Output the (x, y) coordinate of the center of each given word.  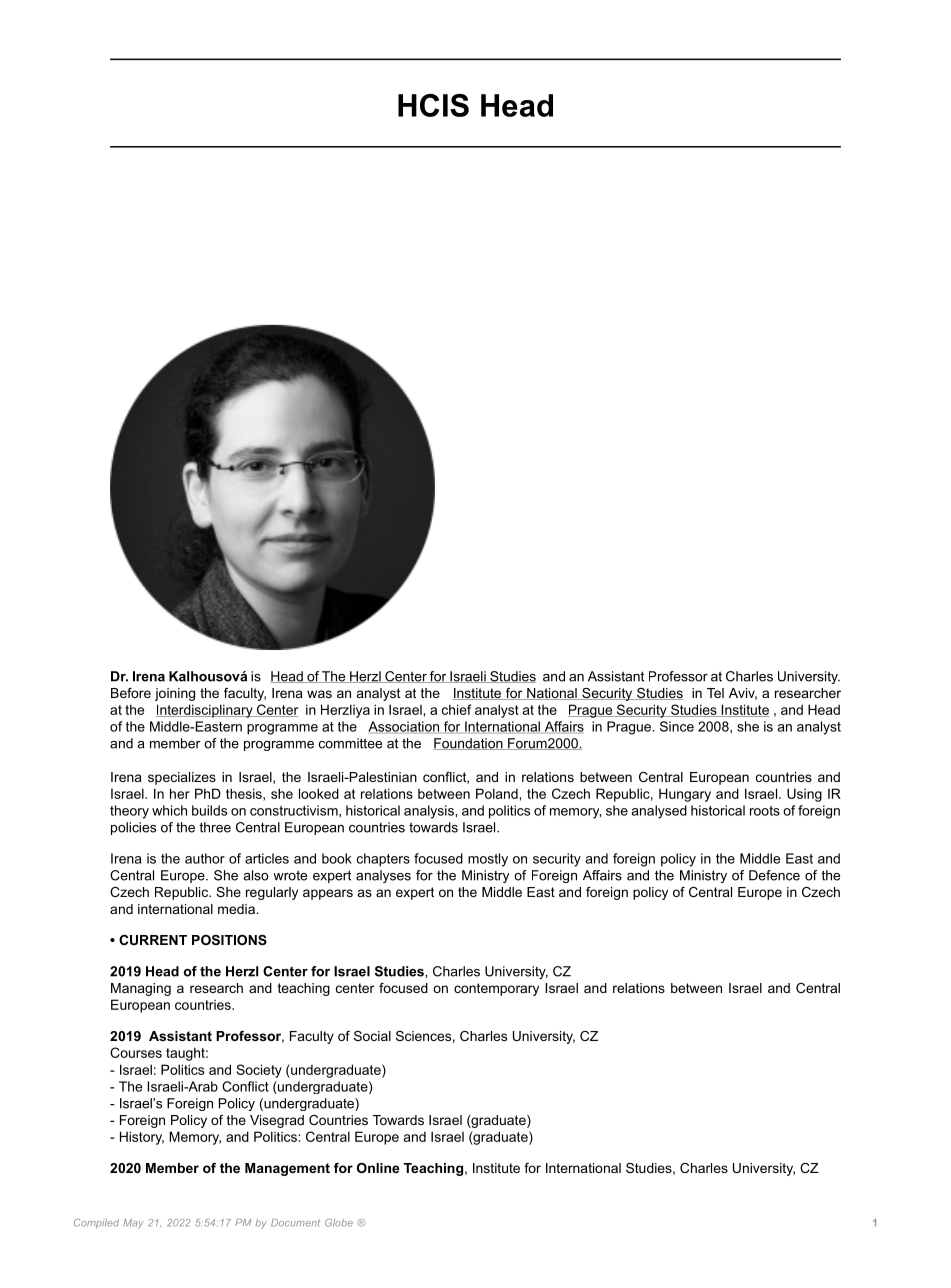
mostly (488, 860)
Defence (774, 875)
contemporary (496, 989)
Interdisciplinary (205, 711)
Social (372, 1036)
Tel (715, 693)
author (205, 858)
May (133, 1224)
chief (456, 709)
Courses (136, 1052)
